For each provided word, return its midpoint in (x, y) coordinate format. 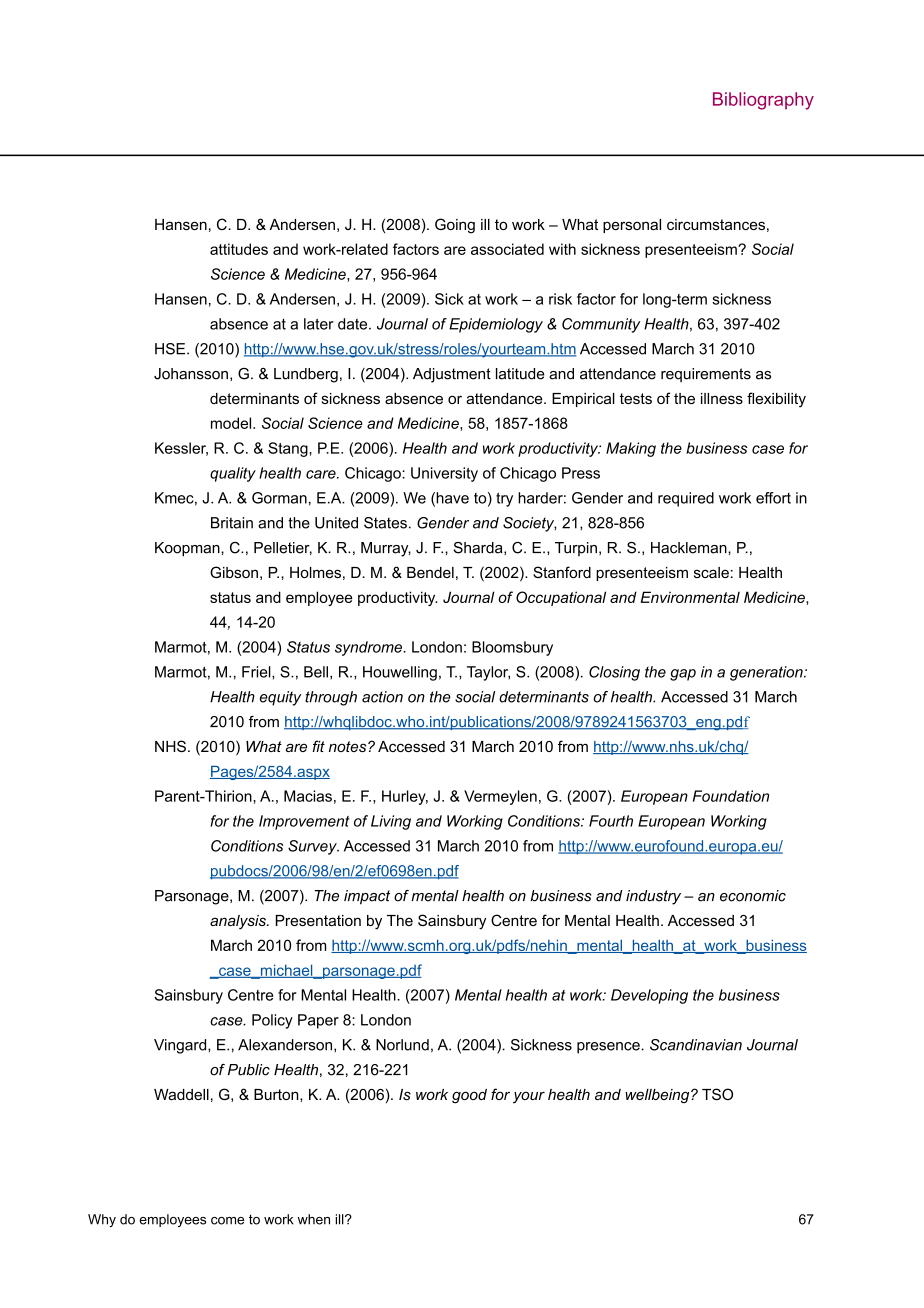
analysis (239, 922)
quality (233, 474)
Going (455, 226)
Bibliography (763, 101)
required (686, 499)
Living (391, 822)
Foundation (731, 796)
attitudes (239, 249)
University (444, 474)
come (227, 1221)
